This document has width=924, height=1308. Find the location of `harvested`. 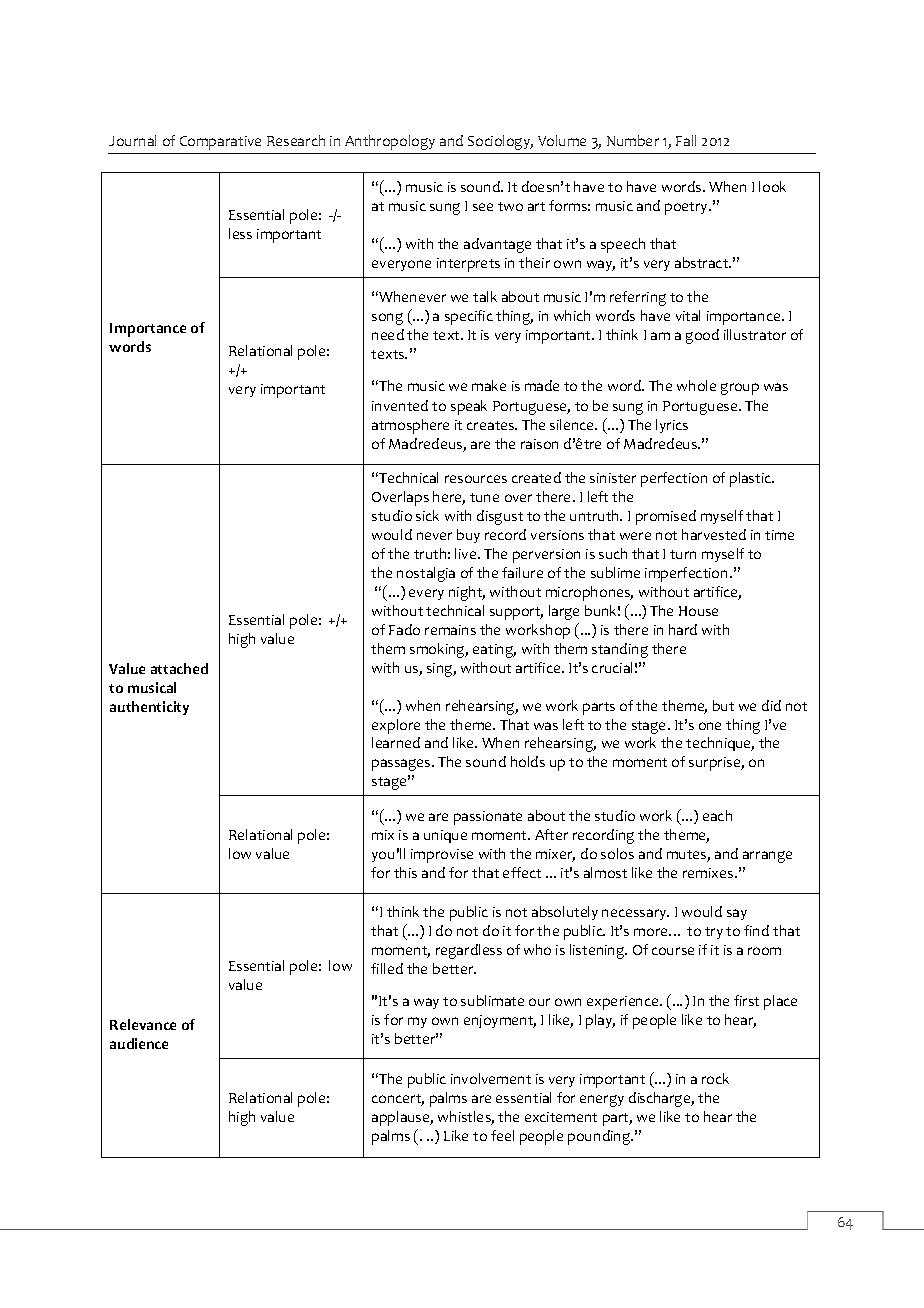

harvested is located at coordinates (714, 534).
